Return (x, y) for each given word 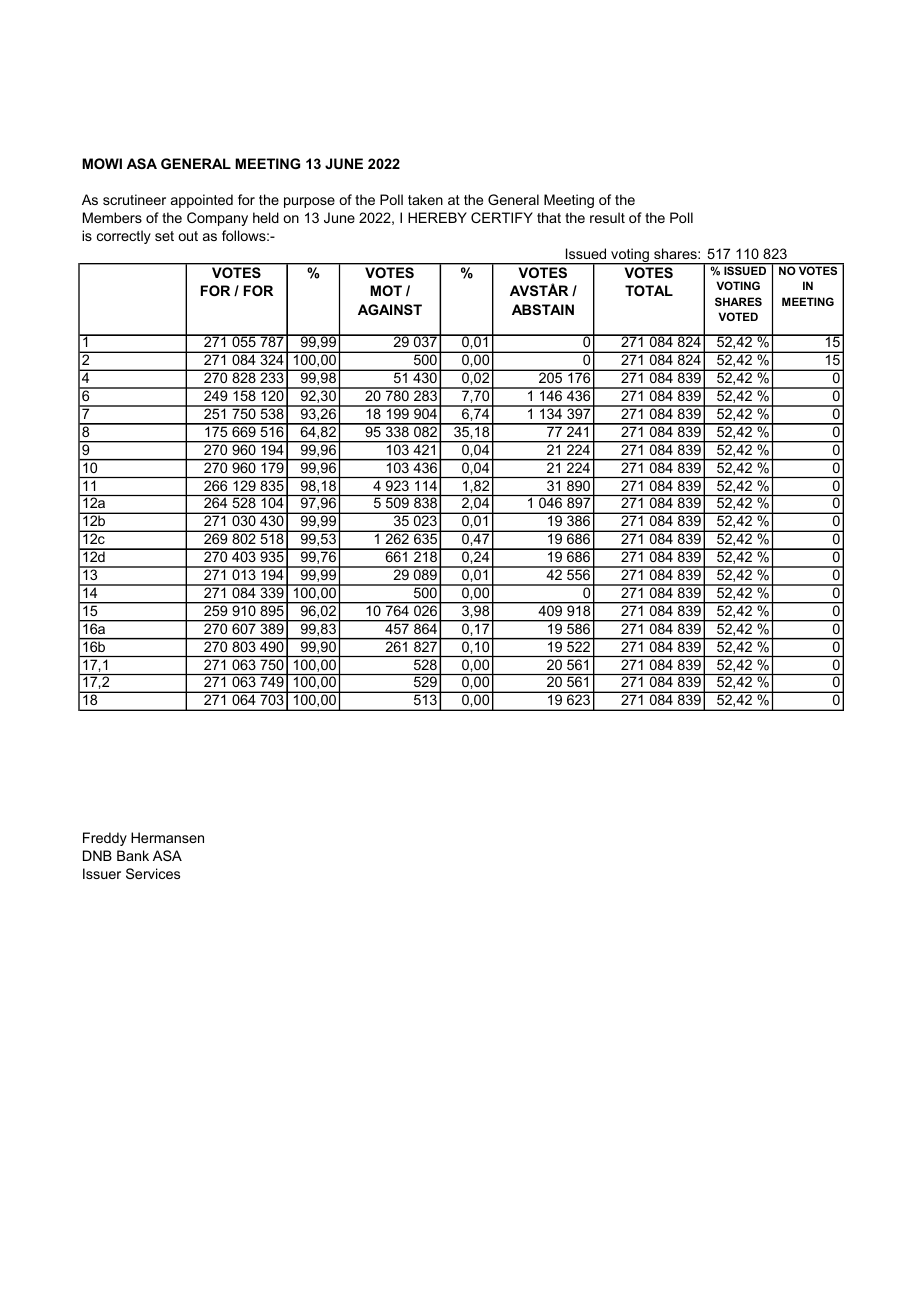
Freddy (105, 839)
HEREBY (437, 217)
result (607, 217)
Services (153, 873)
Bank (133, 855)
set (164, 236)
